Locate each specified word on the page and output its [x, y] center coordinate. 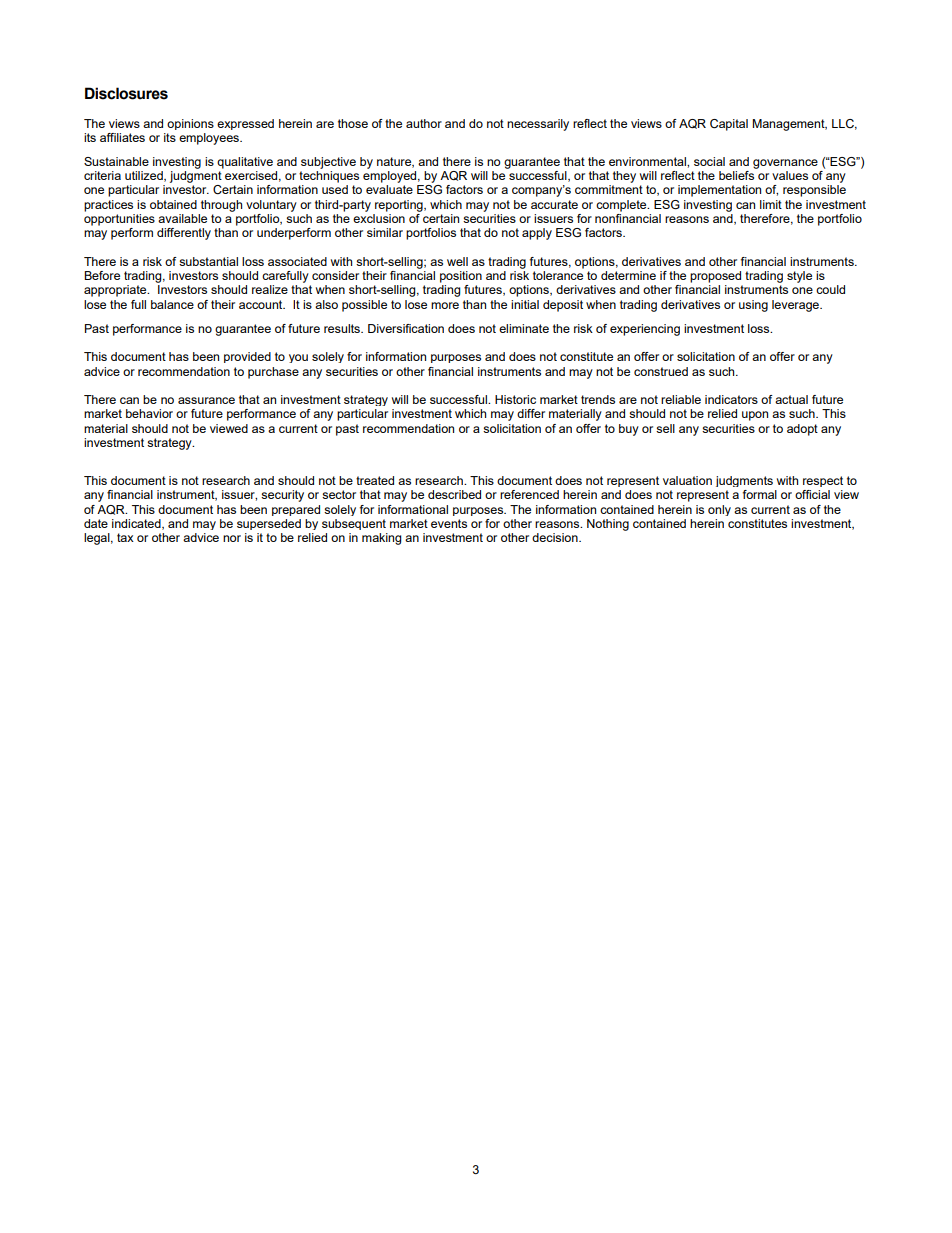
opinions [190, 124]
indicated [137, 524]
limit [771, 204]
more [445, 305]
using [753, 306]
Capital [729, 125]
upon [755, 416]
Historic [515, 399]
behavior [149, 413]
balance [172, 304]
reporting [400, 206]
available [182, 218]
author [424, 123]
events [449, 523]
